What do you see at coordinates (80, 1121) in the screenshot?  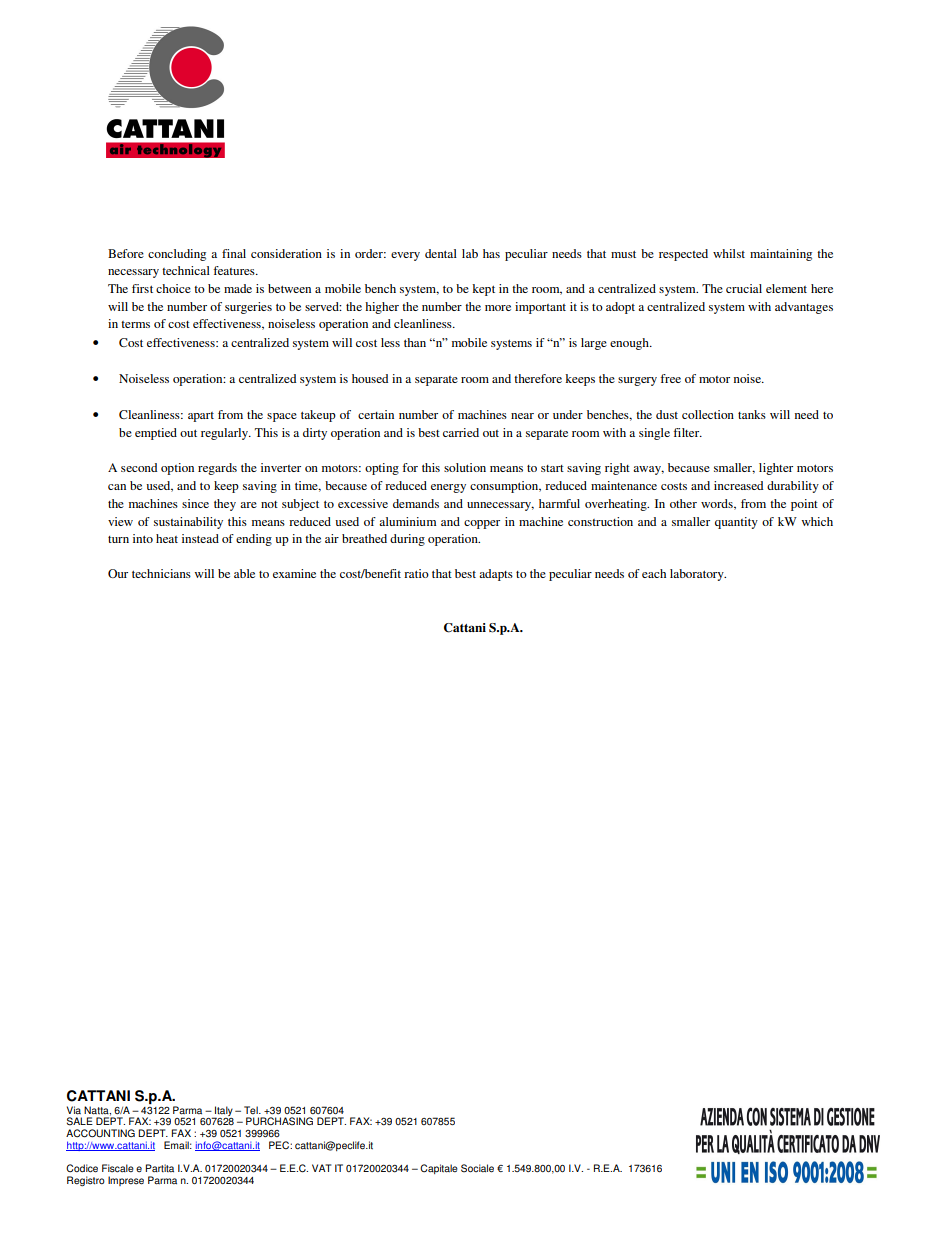 I see `SALE` at bounding box center [80, 1121].
